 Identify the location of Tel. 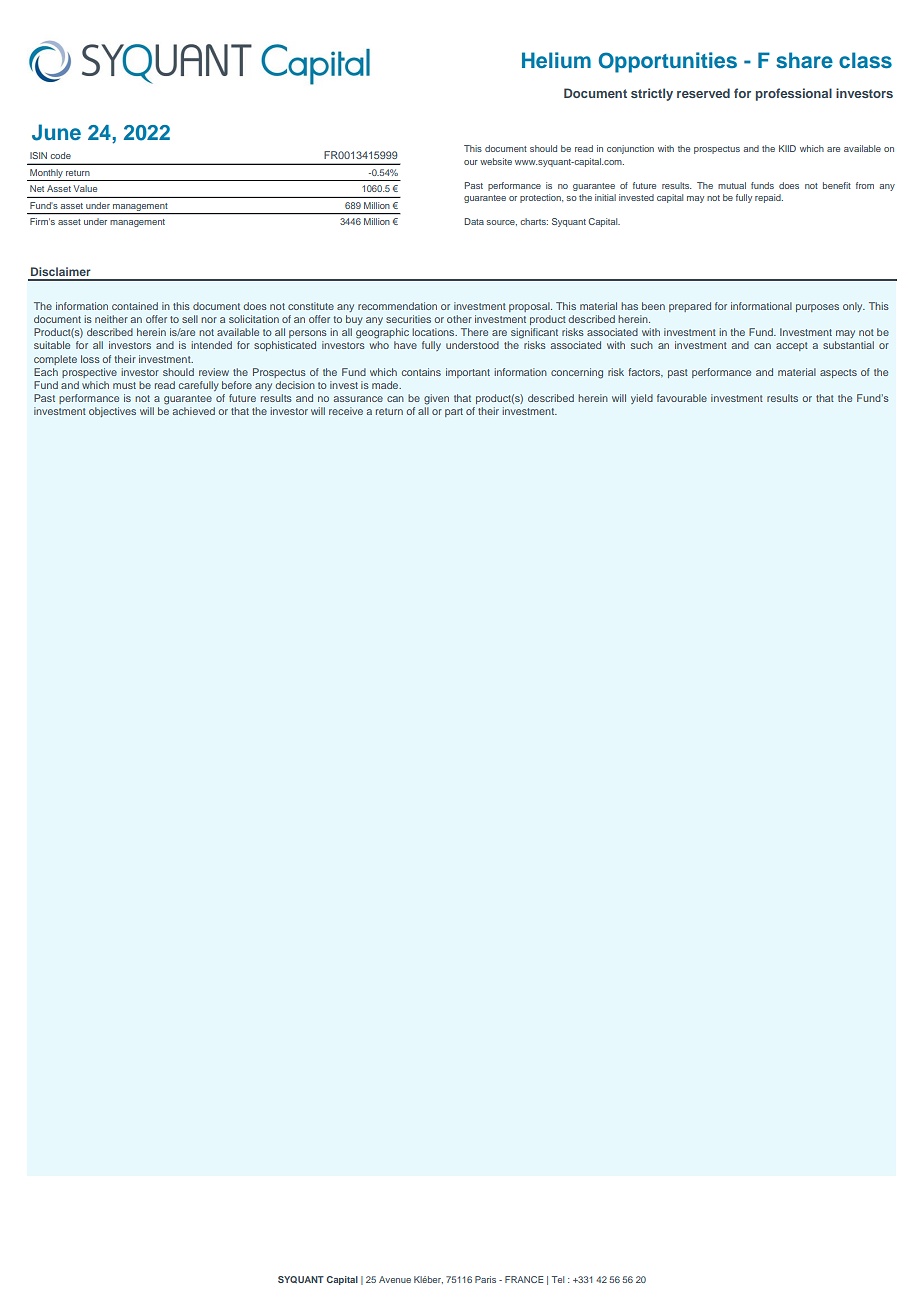
(558, 1279).
